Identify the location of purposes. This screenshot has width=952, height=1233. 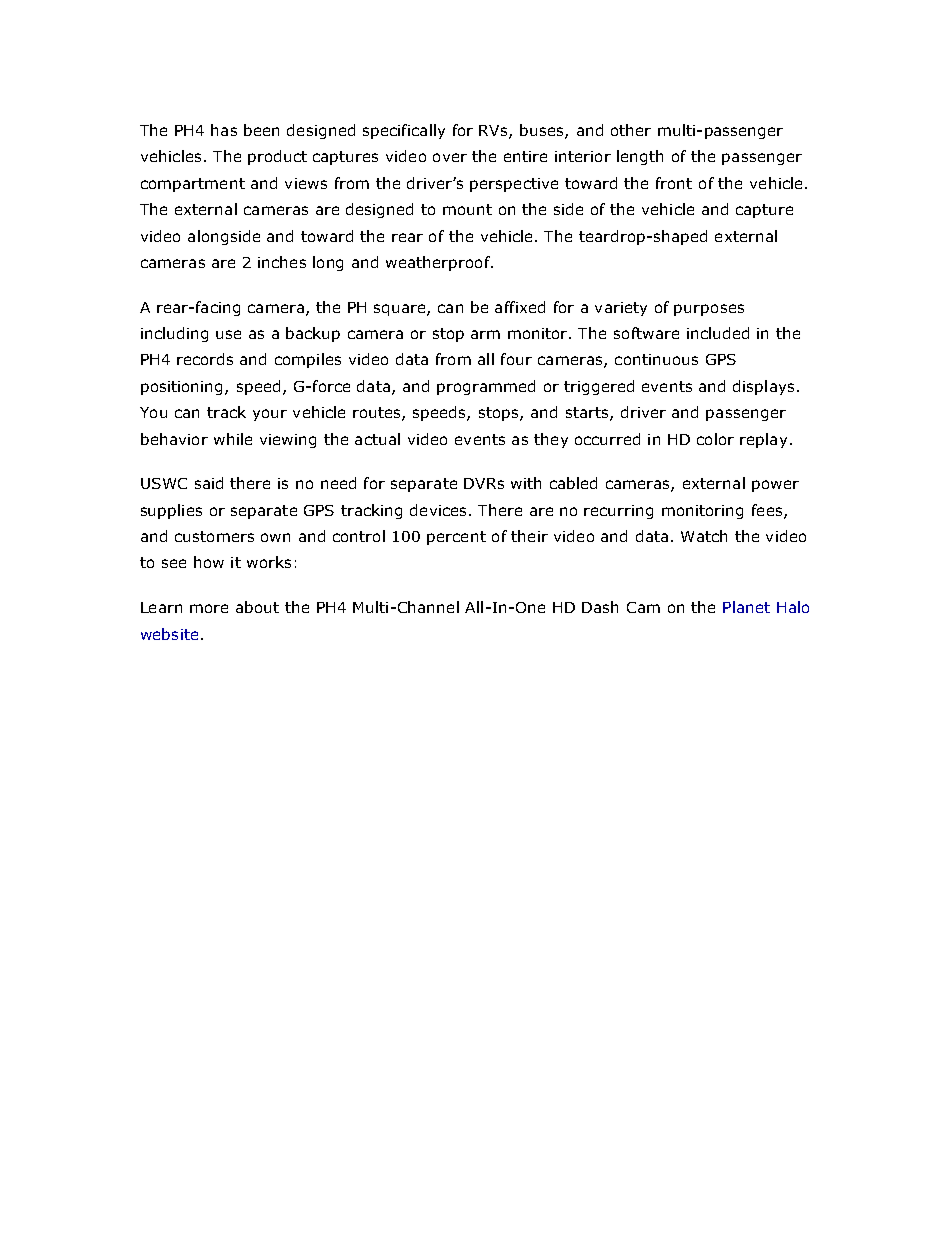
(709, 310).
